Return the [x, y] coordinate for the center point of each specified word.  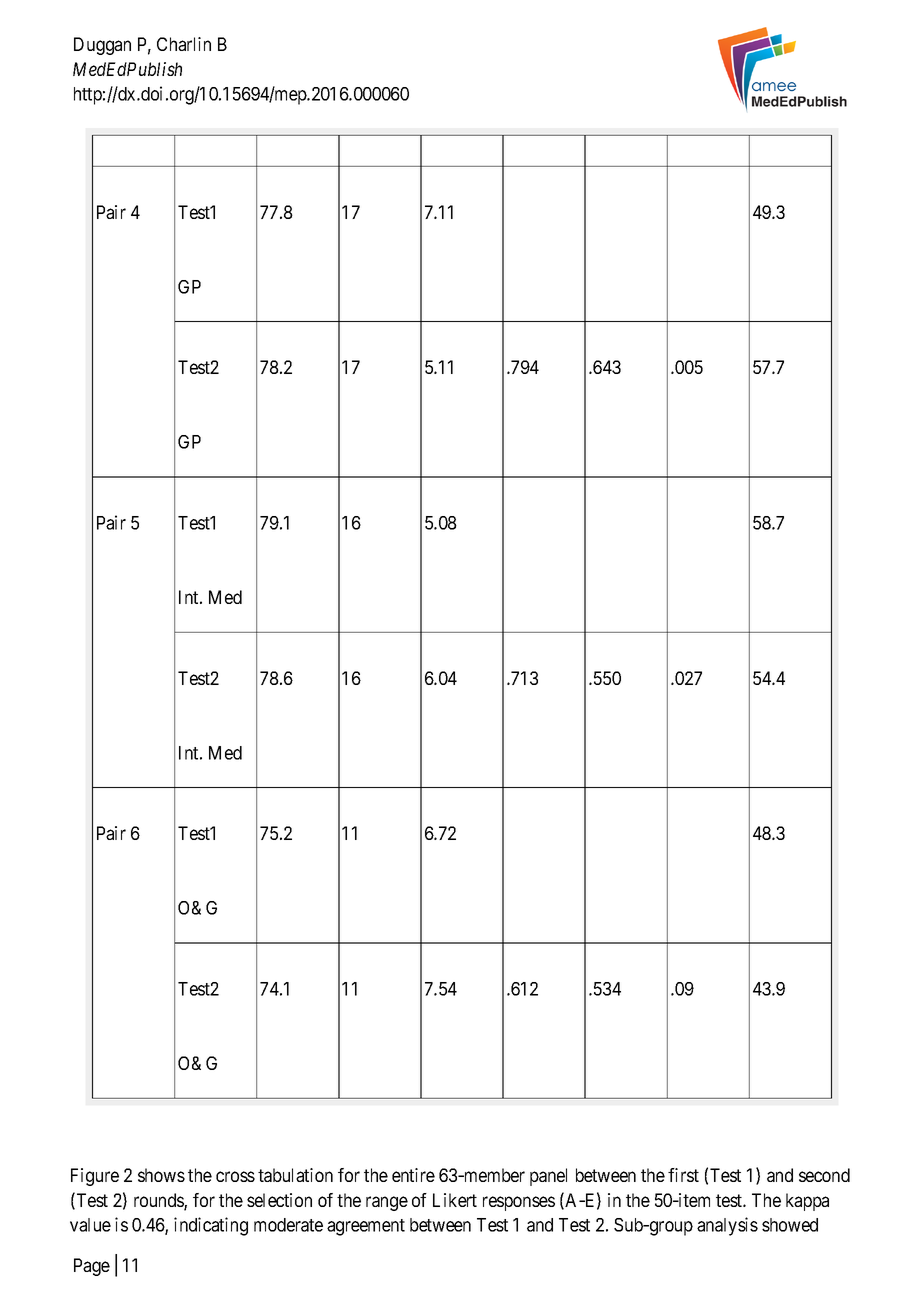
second [824, 1175]
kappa [807, 1202]
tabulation [295, 1175]
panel [548, 1177]
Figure [95, 1177]
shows [161, 1175]
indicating [211, 1226]
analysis [727, 1226]
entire [413, 1175]
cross [235, 1176]
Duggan [102, 46]
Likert [455, 1200]
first [683, 1175]
